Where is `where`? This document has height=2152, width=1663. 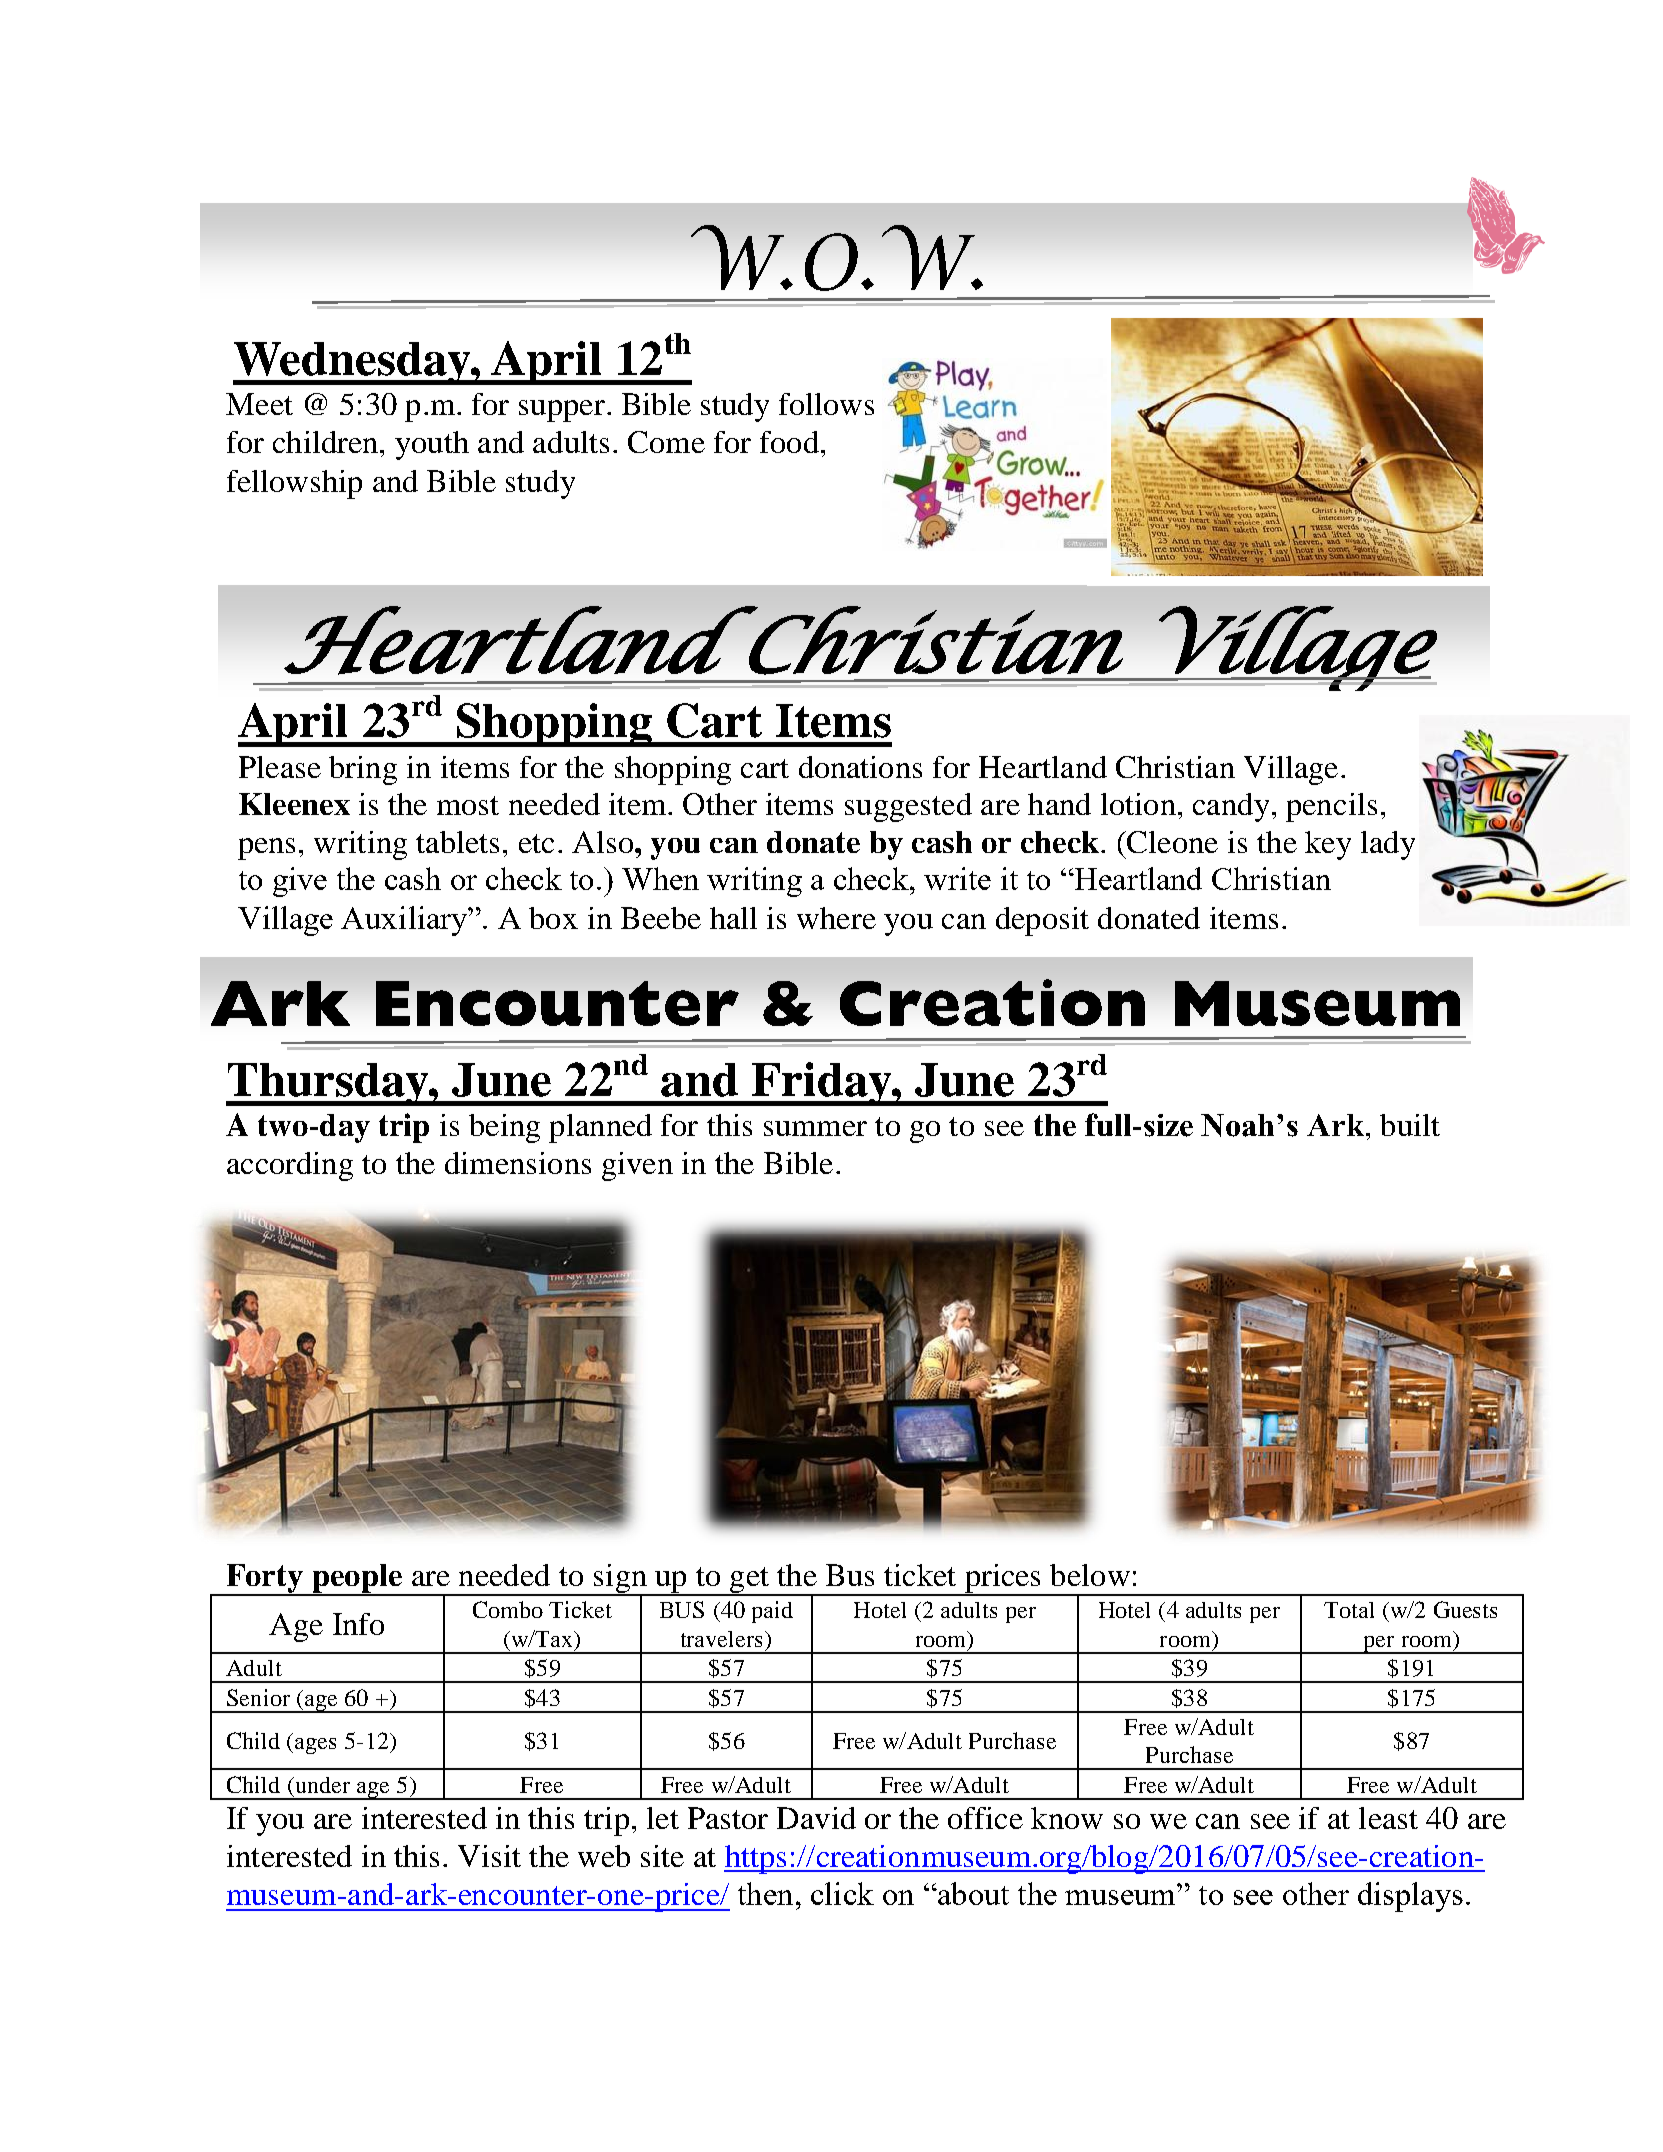 where is located at coordinates (836, 918).
